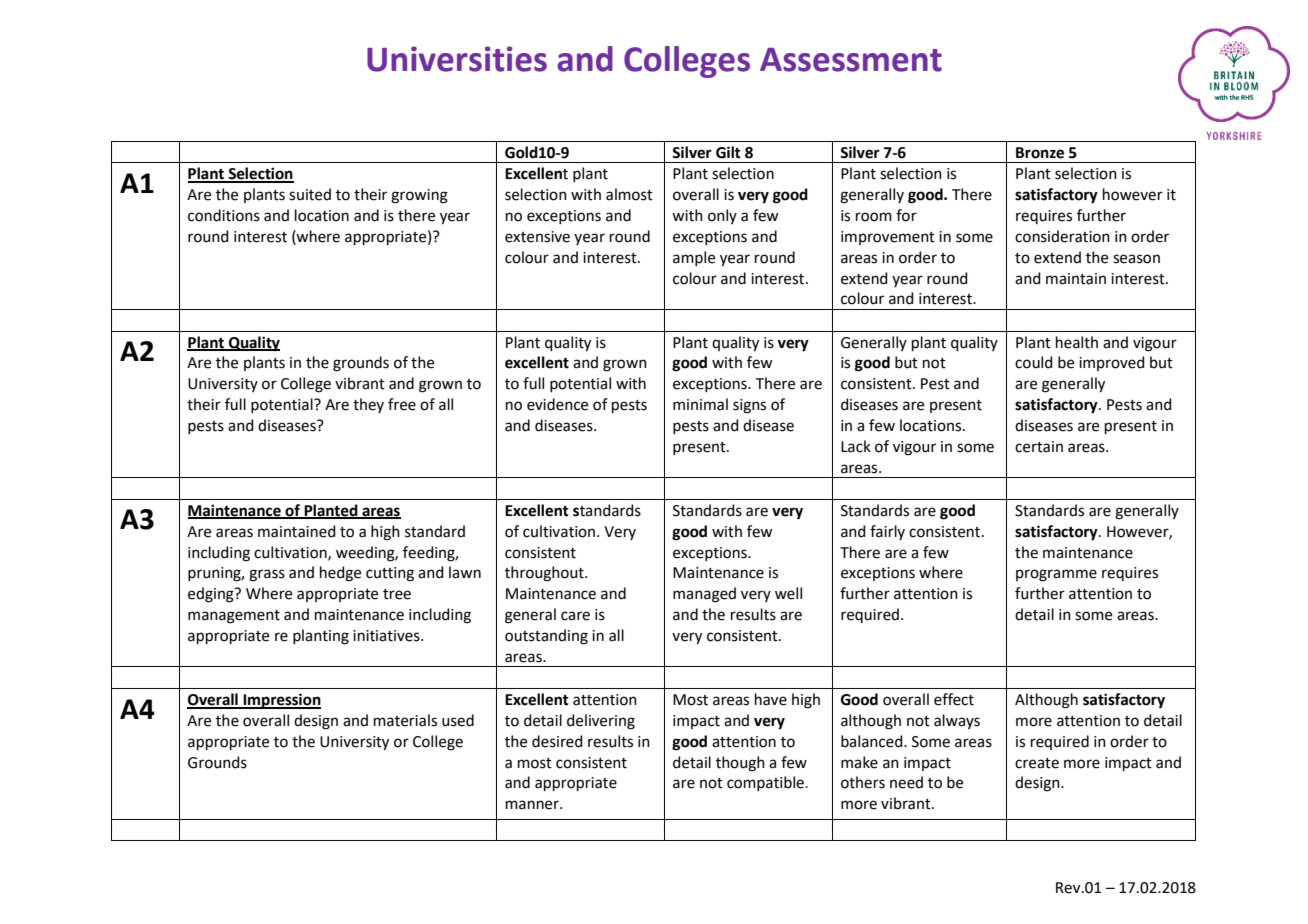 This screenshot has width=1308, height=924. Describe the element at coordinates (1040, 153) in the screenshot. I see `Bronze` at that location.
